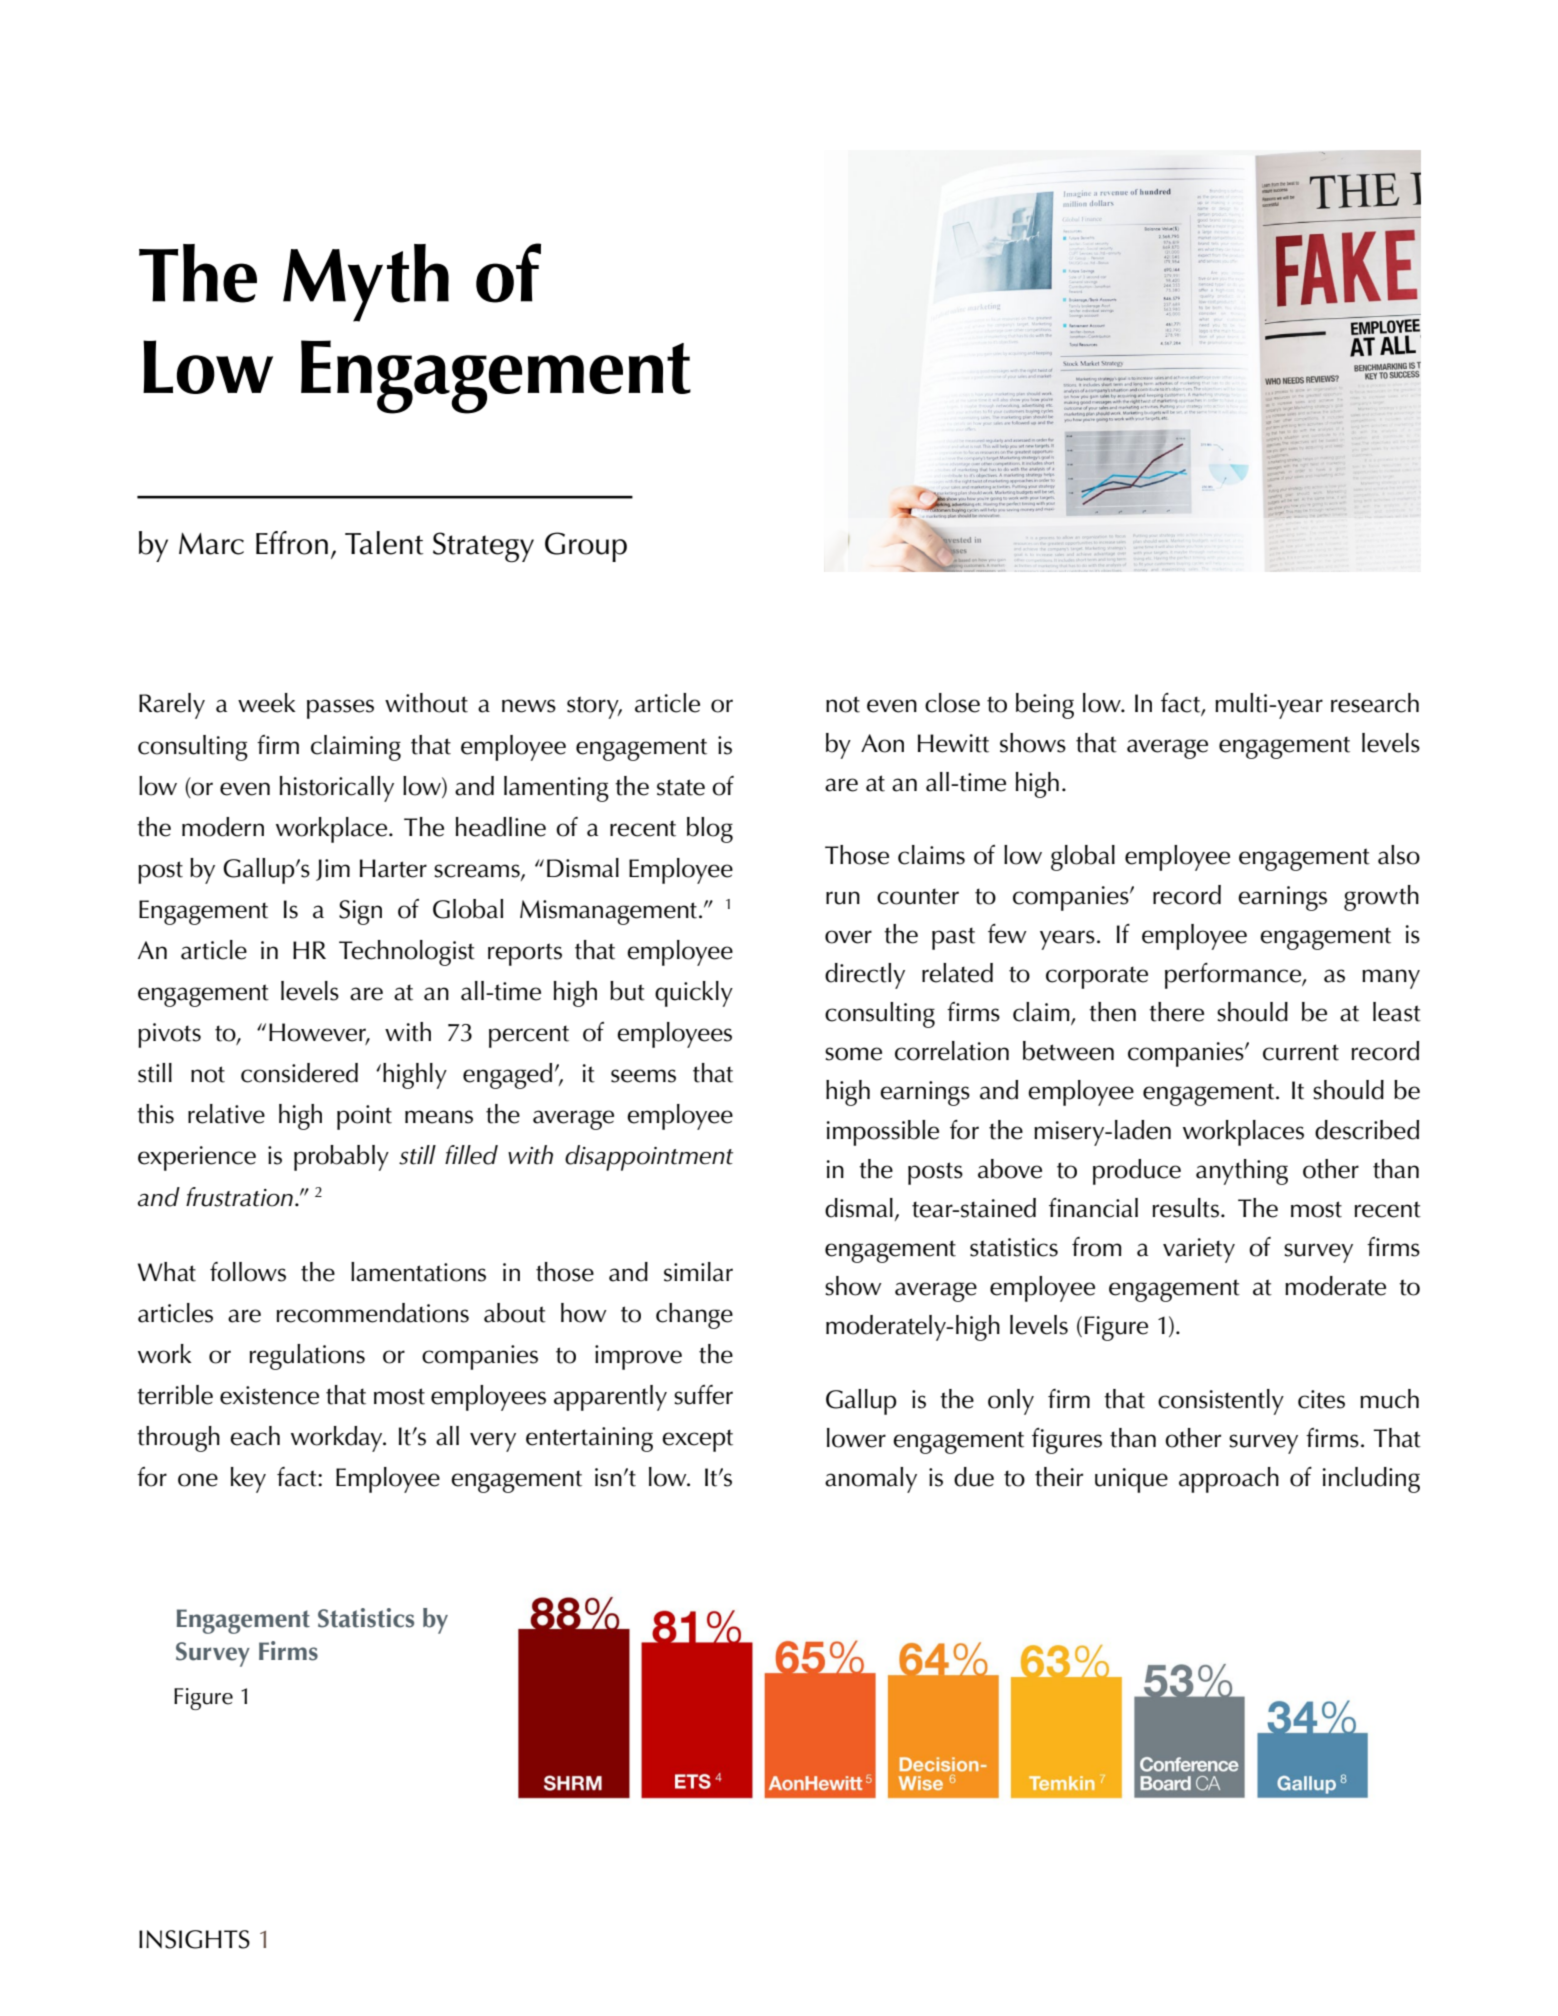  Describe the element at coordinates (333, 870) in the page. I see `Jim` at that location.
